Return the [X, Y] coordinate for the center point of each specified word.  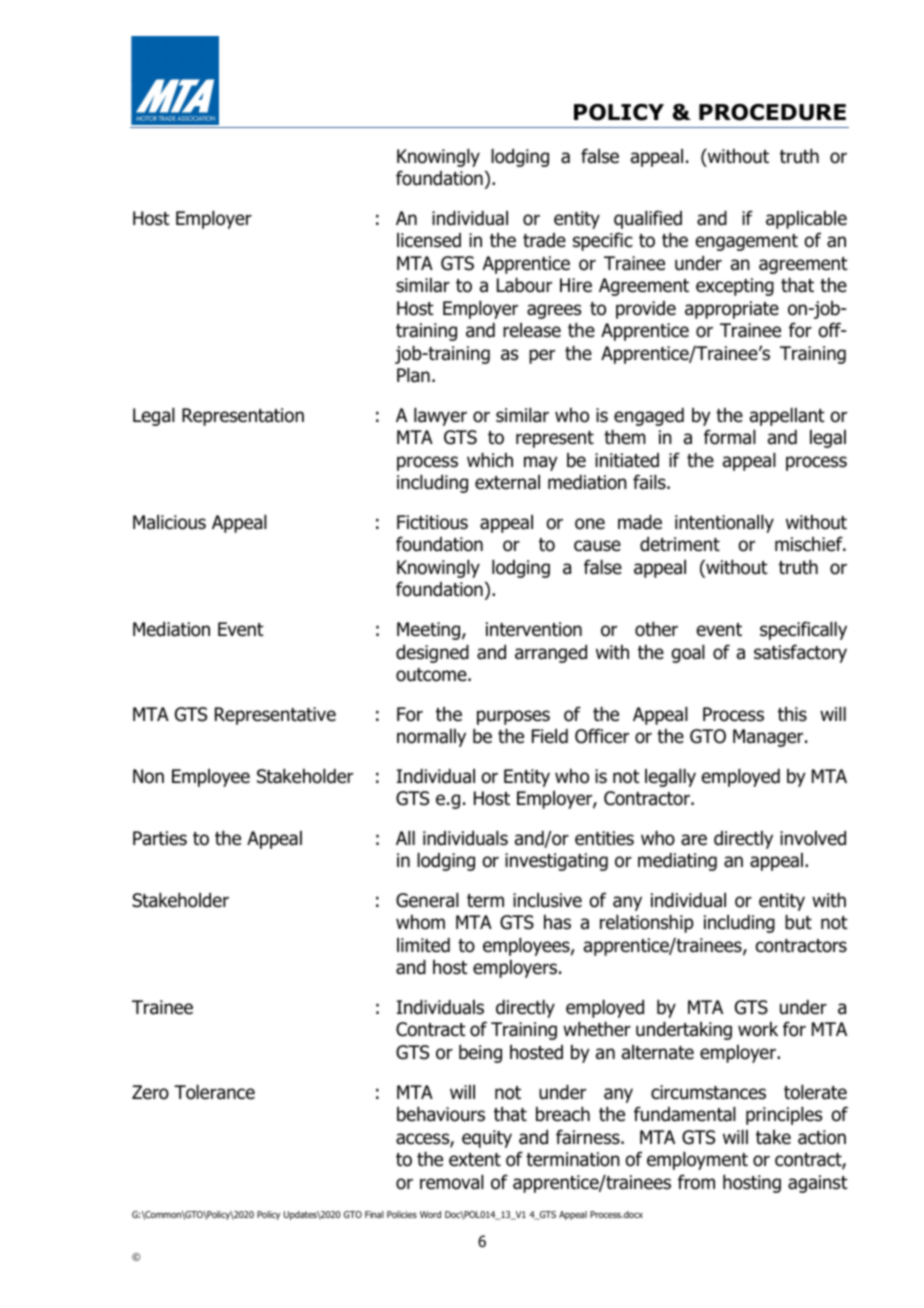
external [507, 482]
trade [544, 240]
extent [475, 1160]
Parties [160, 838]
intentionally [724, 524]
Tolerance [214, 1092]
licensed [429, 240]
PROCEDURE [772, 112]
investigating [556, 862]
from [696, 1182]
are [694, 840]
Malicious [169, 522]
